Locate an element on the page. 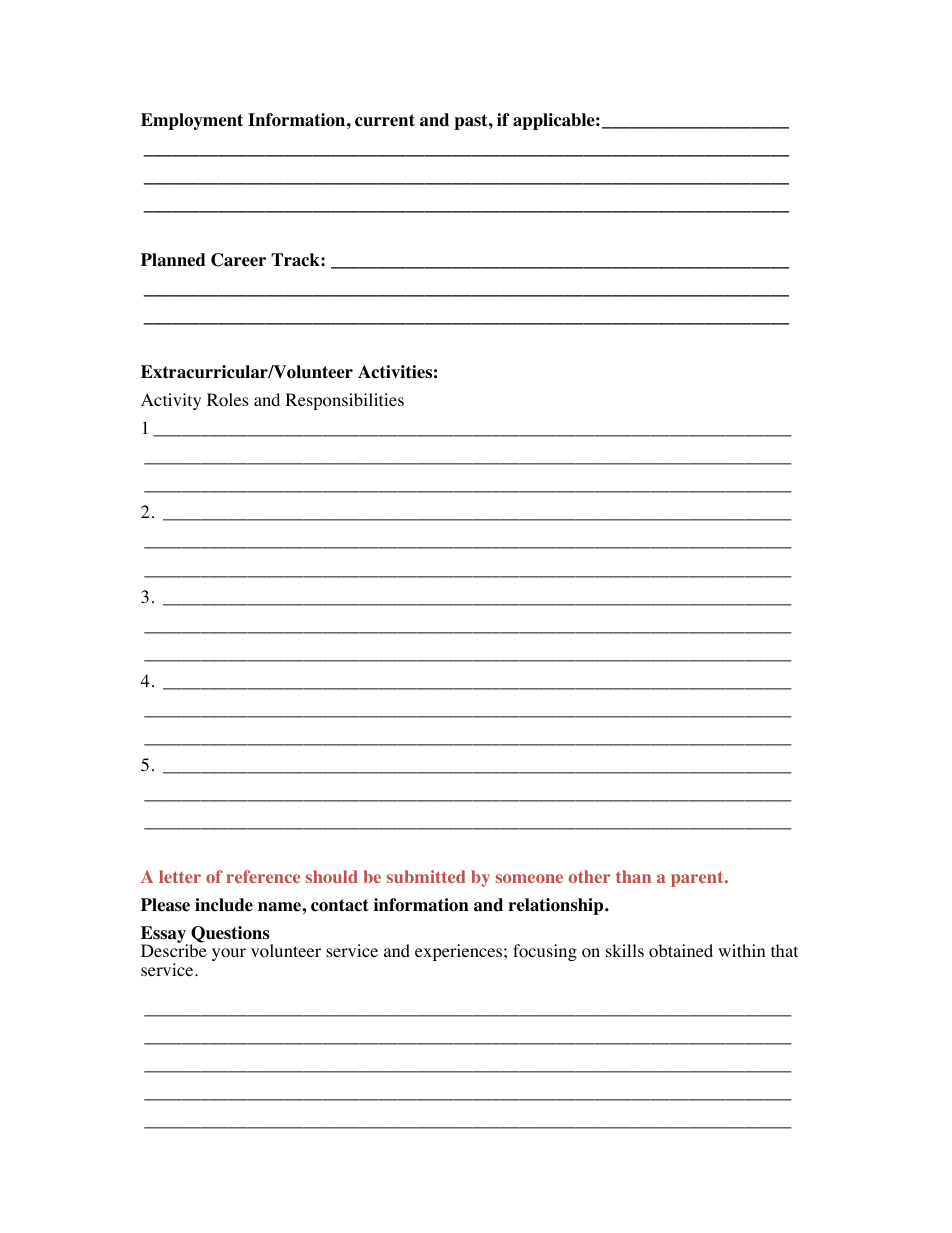 The width and height of the page is (952, 1233). Roles is located at coordinates (228, 400).
